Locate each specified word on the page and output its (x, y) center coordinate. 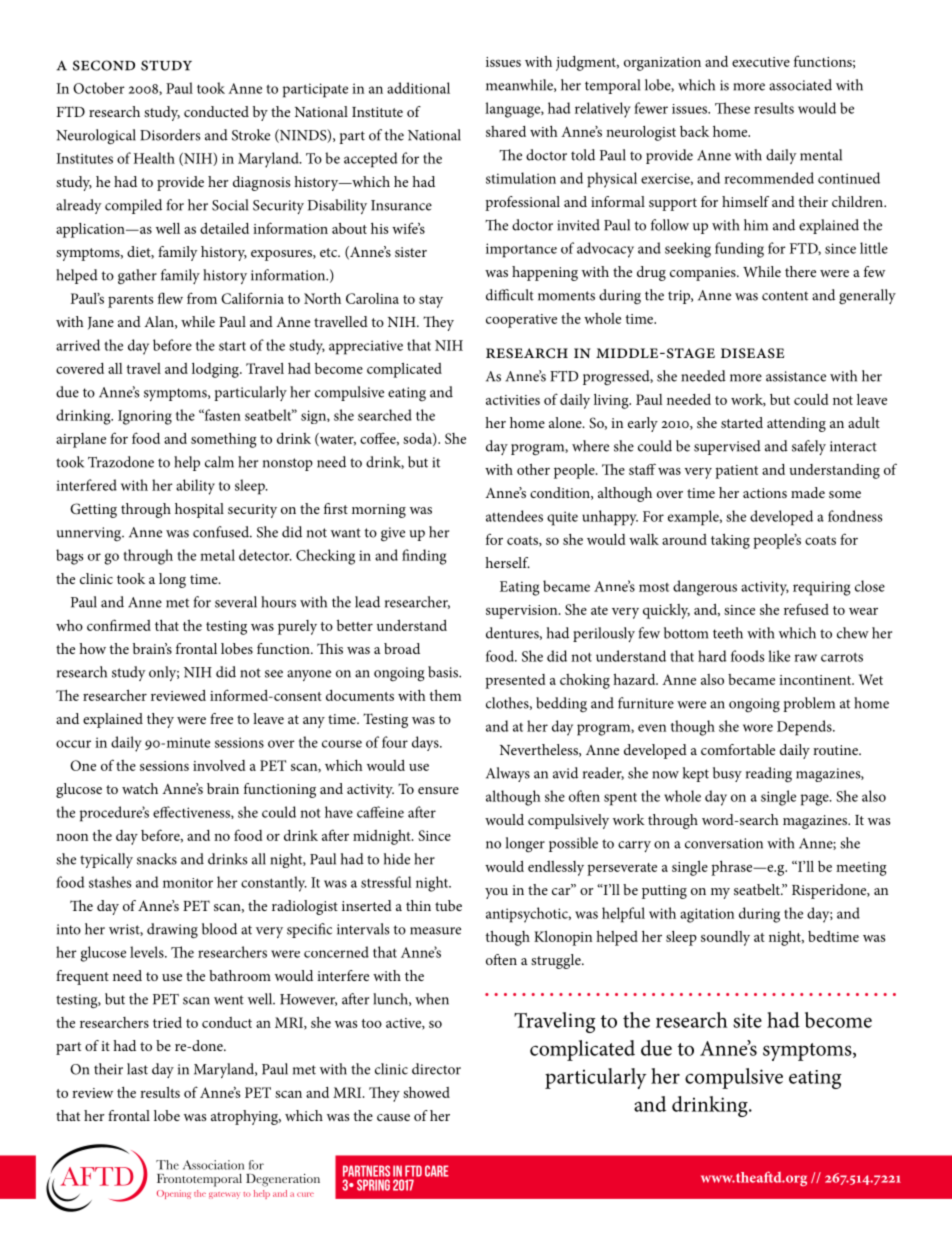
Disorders (170, 135)
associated (800, 85)
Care (436, 1171)
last (137, 1069)
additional (418, 88)
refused (806, 609)
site (747, 1020)
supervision (523, 612)
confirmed (119, 625)
